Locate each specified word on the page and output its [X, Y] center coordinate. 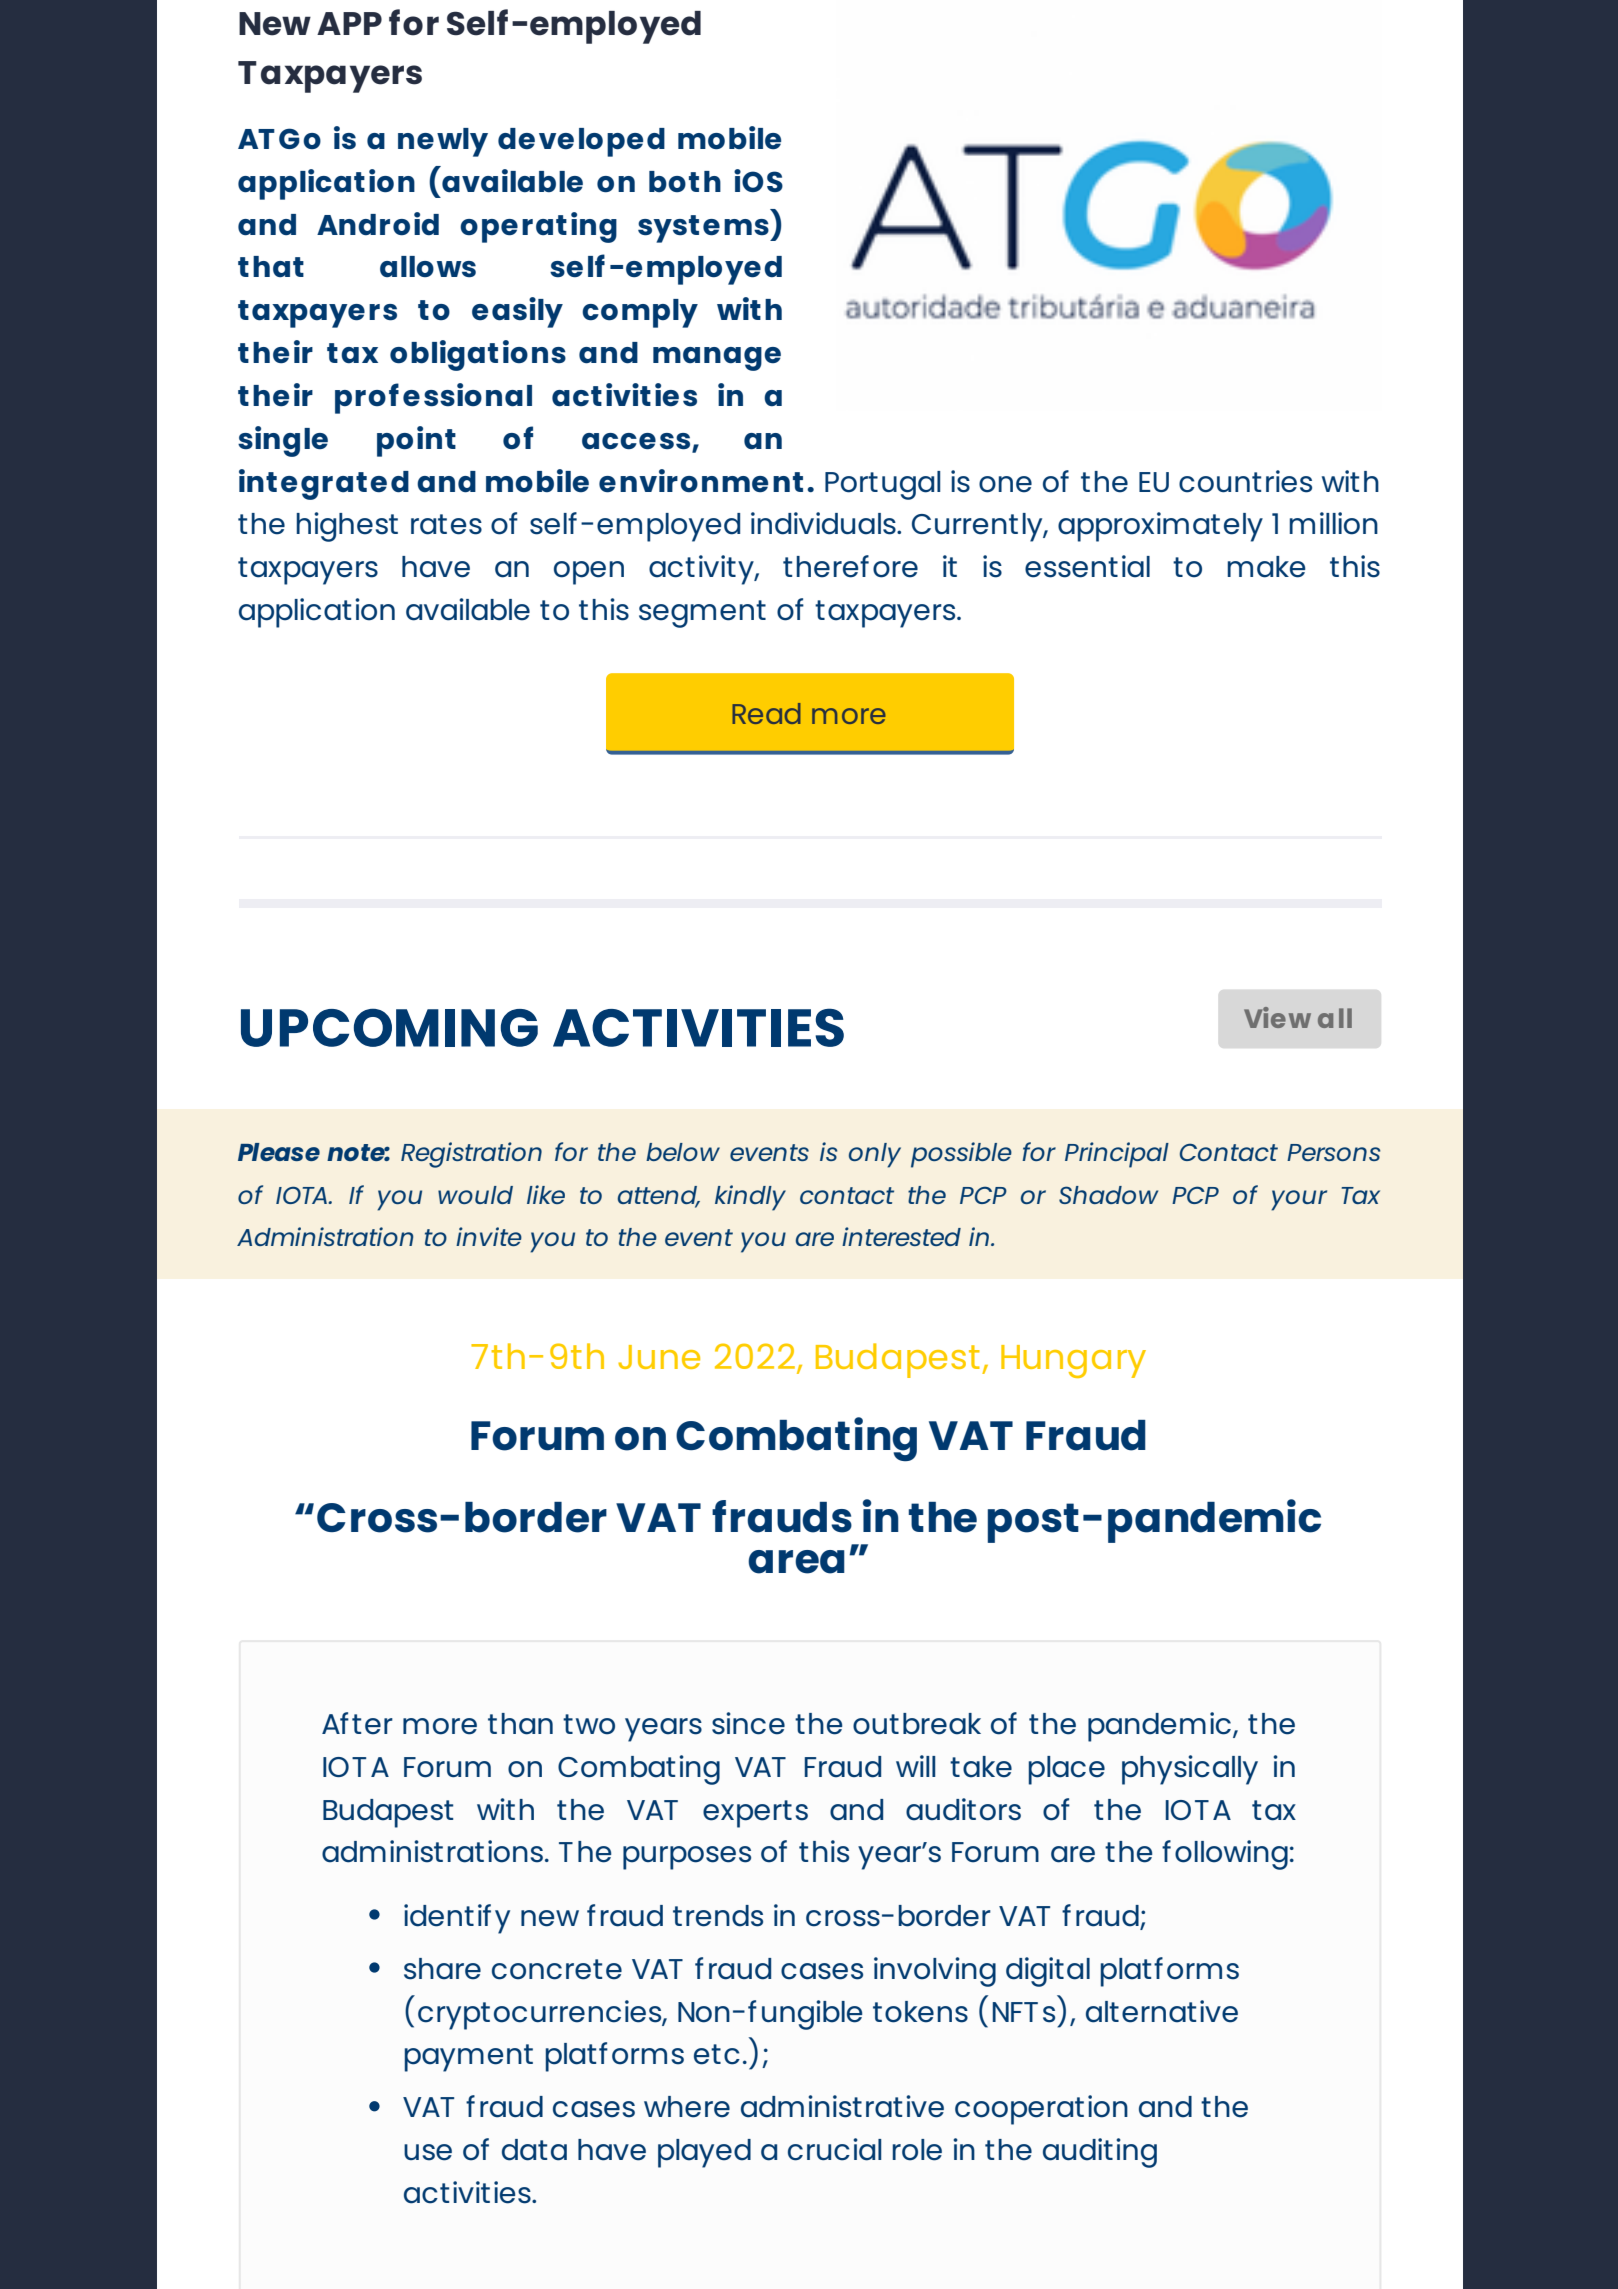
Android [378, 224]
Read [766, 713]
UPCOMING [389, 1027]
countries [1245, 481]
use [428, 2152]
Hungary [1073, 1361]
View [1277, 1017]
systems [704, 229]
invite [489, 1236]
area [796, 1562]
